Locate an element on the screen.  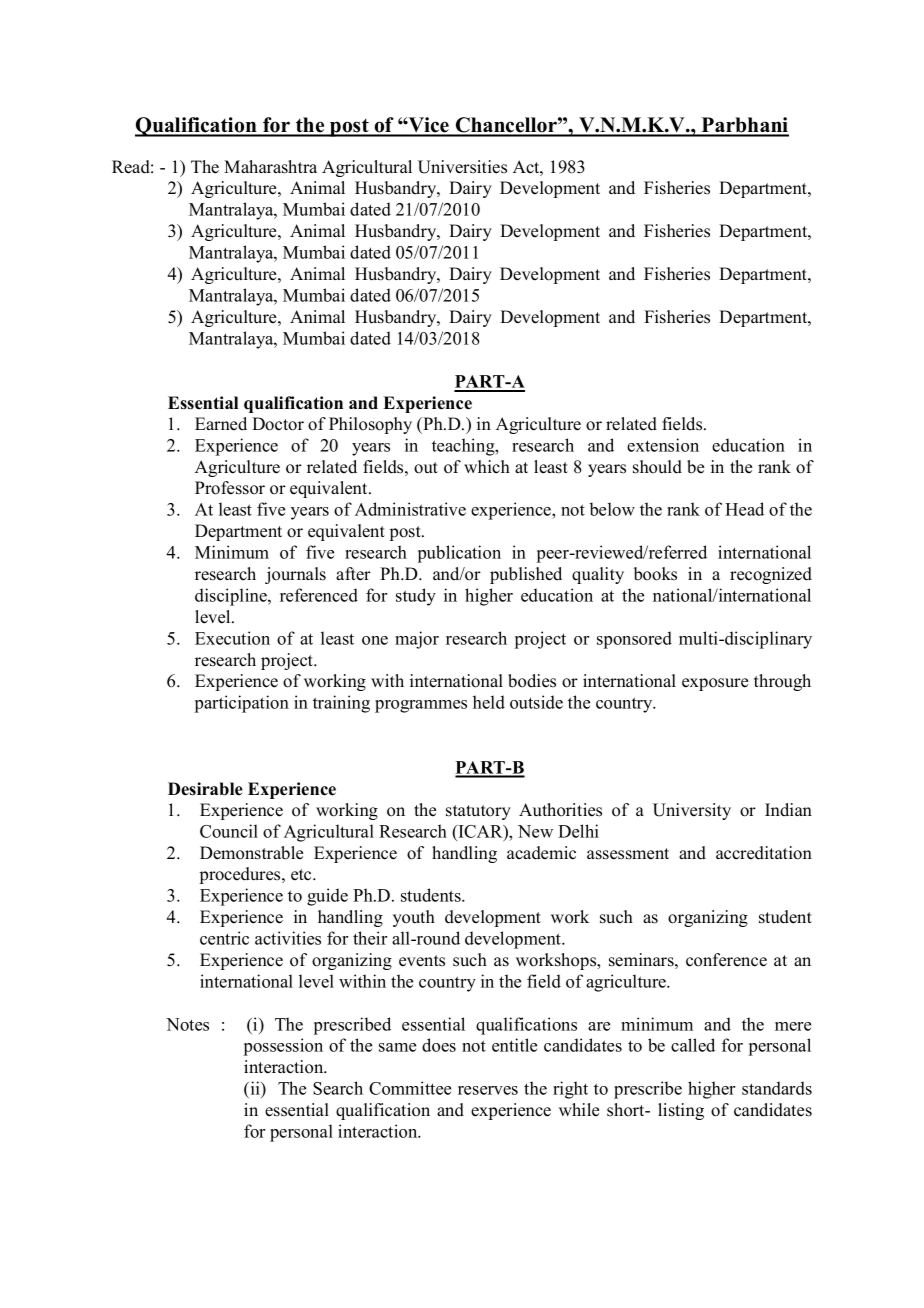
extension is located at coordinates (663, 445).
